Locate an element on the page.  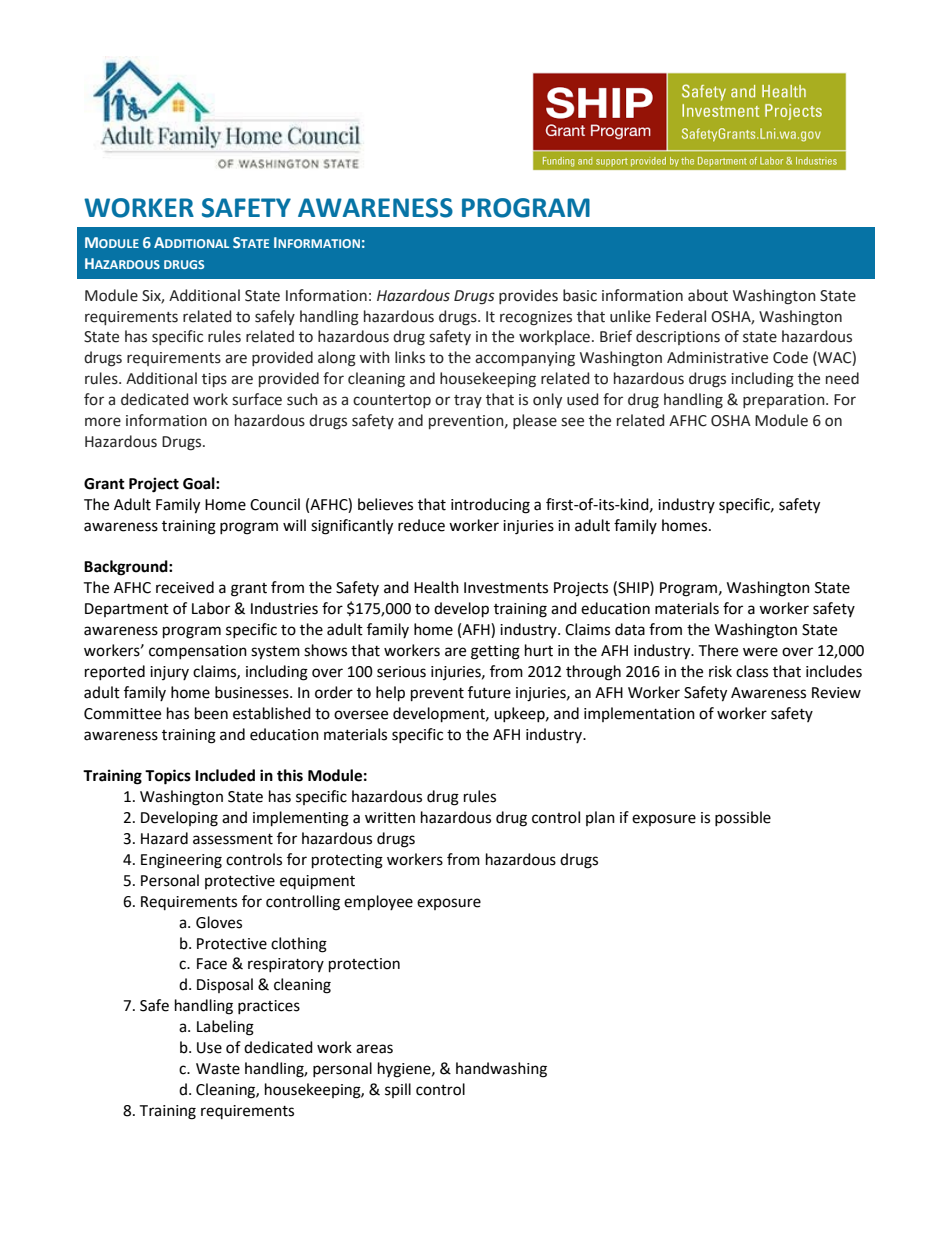
were is located at coordinates (760, 652).
